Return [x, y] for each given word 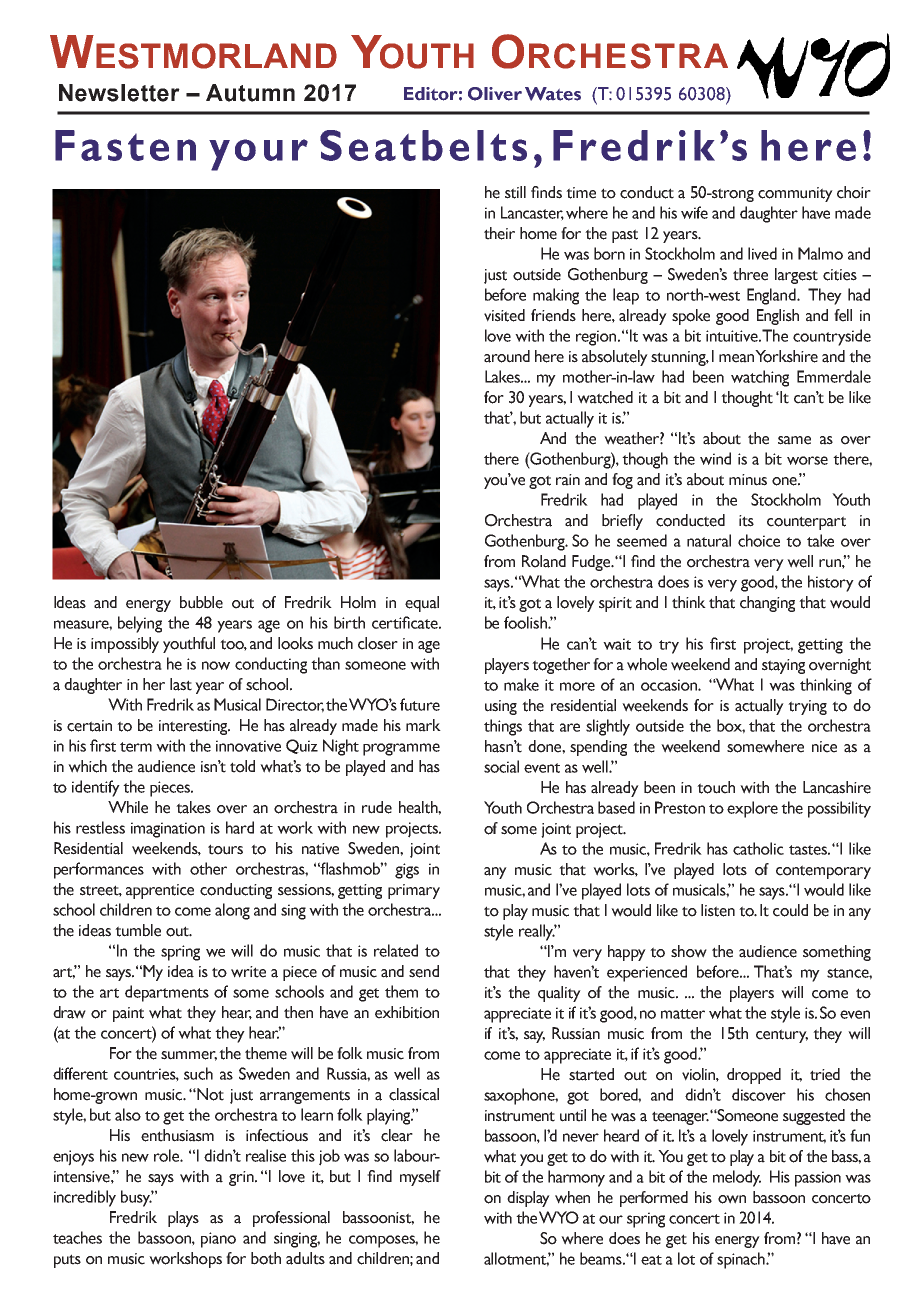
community [795, 194]
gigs [407, 871]
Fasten [125, 145]
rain [568, 480]
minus [748, 480]
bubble [201, 602]
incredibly [85, 1198]
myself [420, 1178]
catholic [758, 848]
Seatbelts [423, 145]
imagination [168, 830]
